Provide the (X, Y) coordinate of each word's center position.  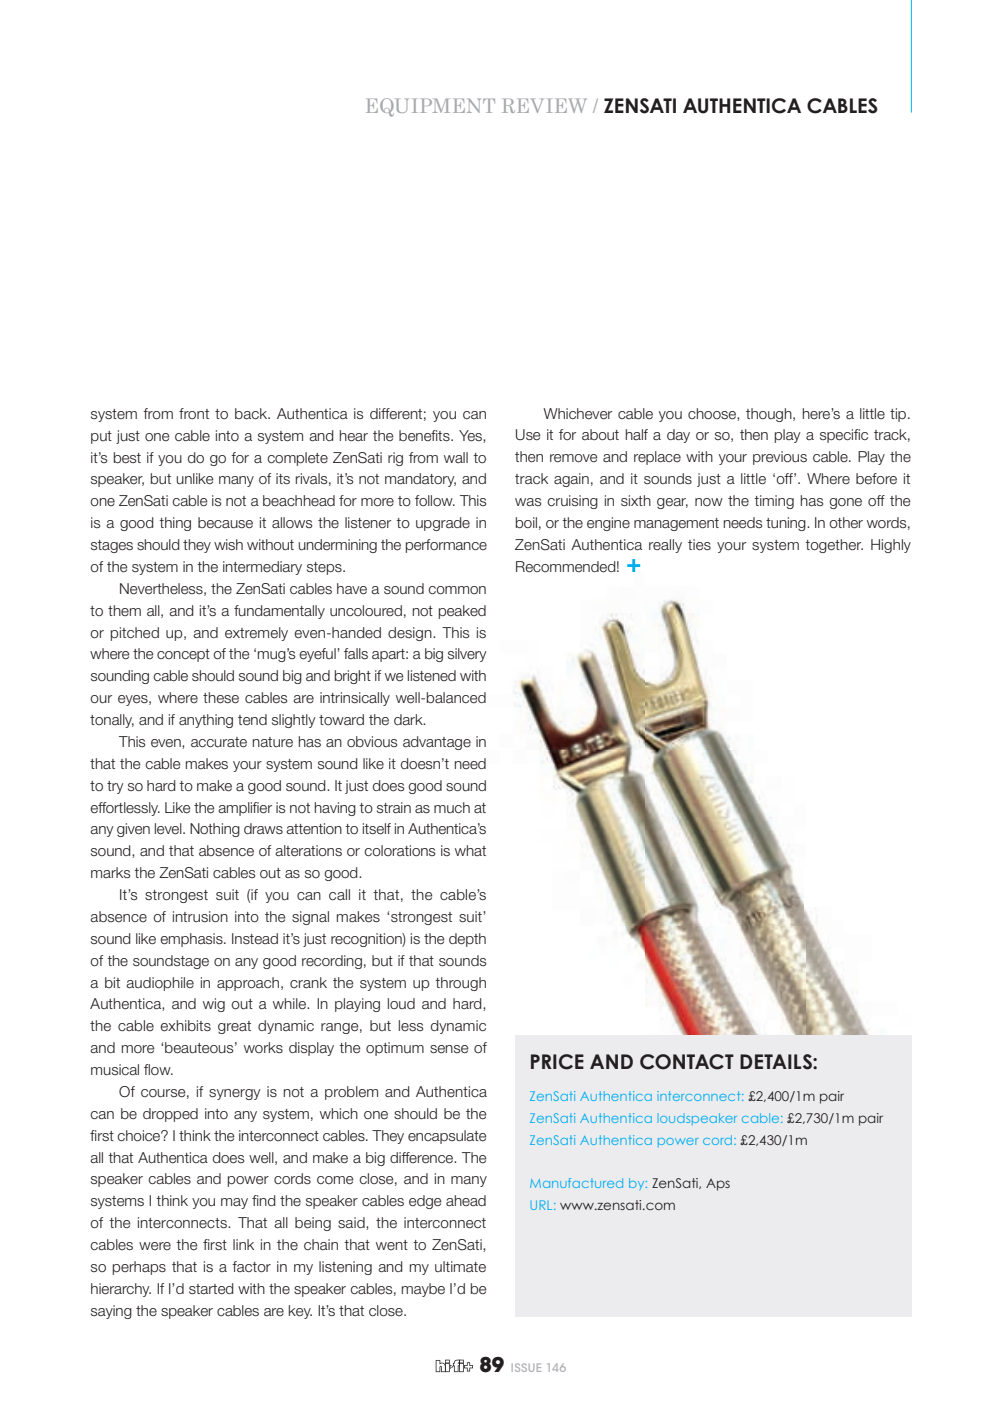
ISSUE (526, 1367)
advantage (437, 743)
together (834, 546)
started (211, 1288)
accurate (219, 742)
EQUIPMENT (430, 107)
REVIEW (544, 106)
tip (899, 415)
